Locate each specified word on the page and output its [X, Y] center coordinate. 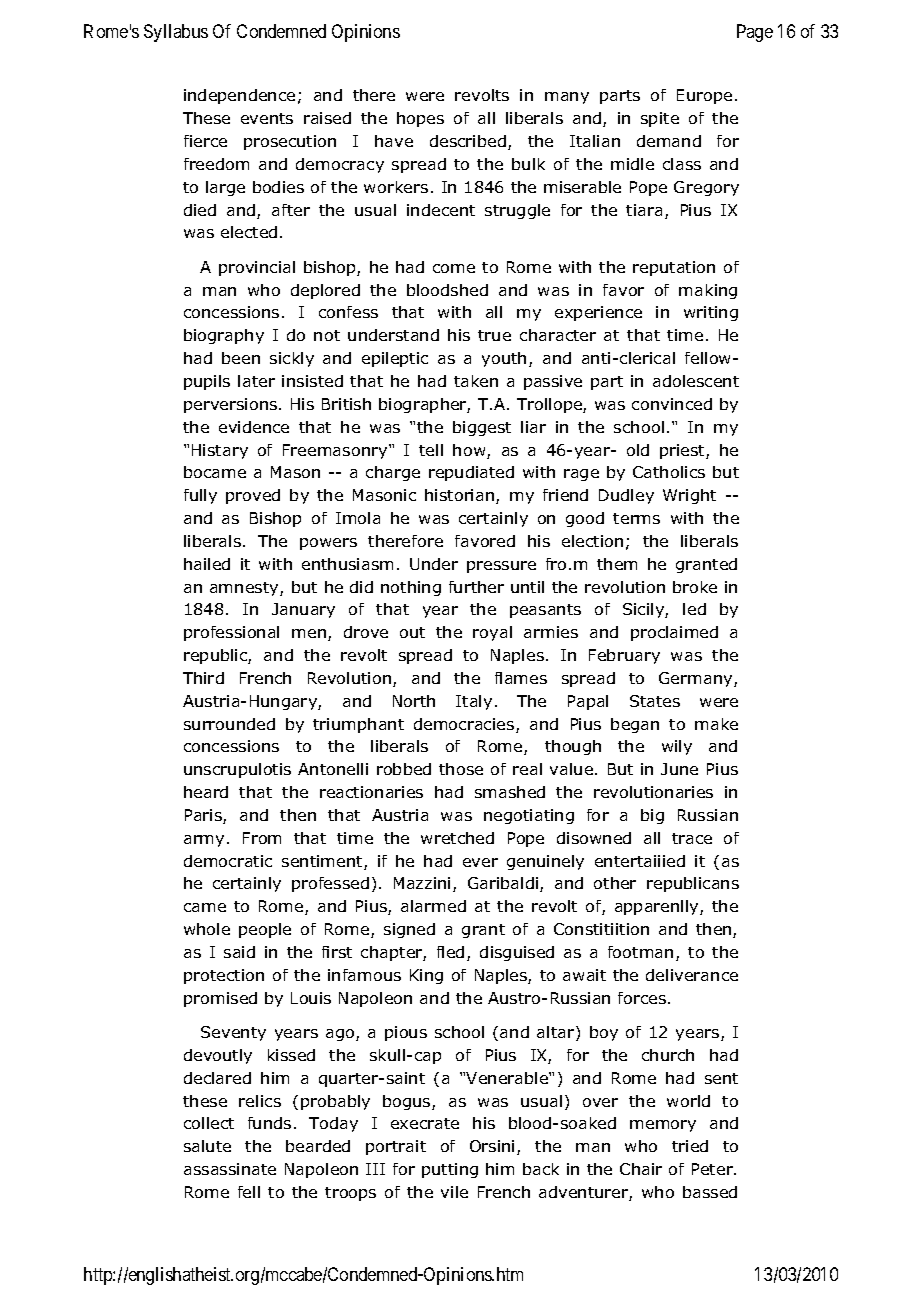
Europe [704, 96]
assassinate [230, 1169]
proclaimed [674, 633]
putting [450, 1170]
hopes [420, 119]
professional [231, 633]
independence [239, 96]
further [476, 587]
